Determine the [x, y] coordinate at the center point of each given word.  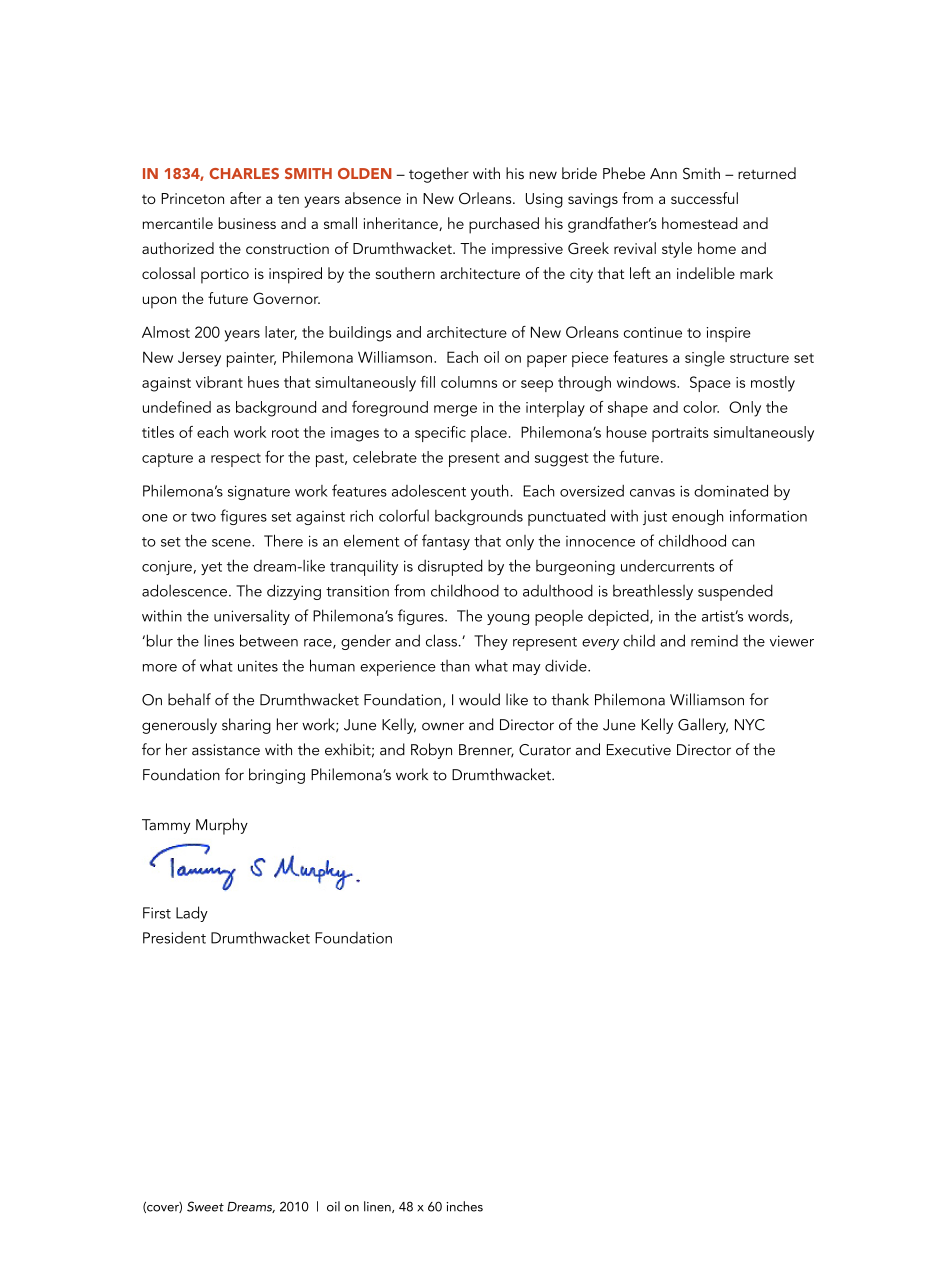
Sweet [205, 1206]
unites [258, 666]
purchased [504, 225]
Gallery [703, 726]
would [479, 699]
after [245, 198]
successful [704, 198]
